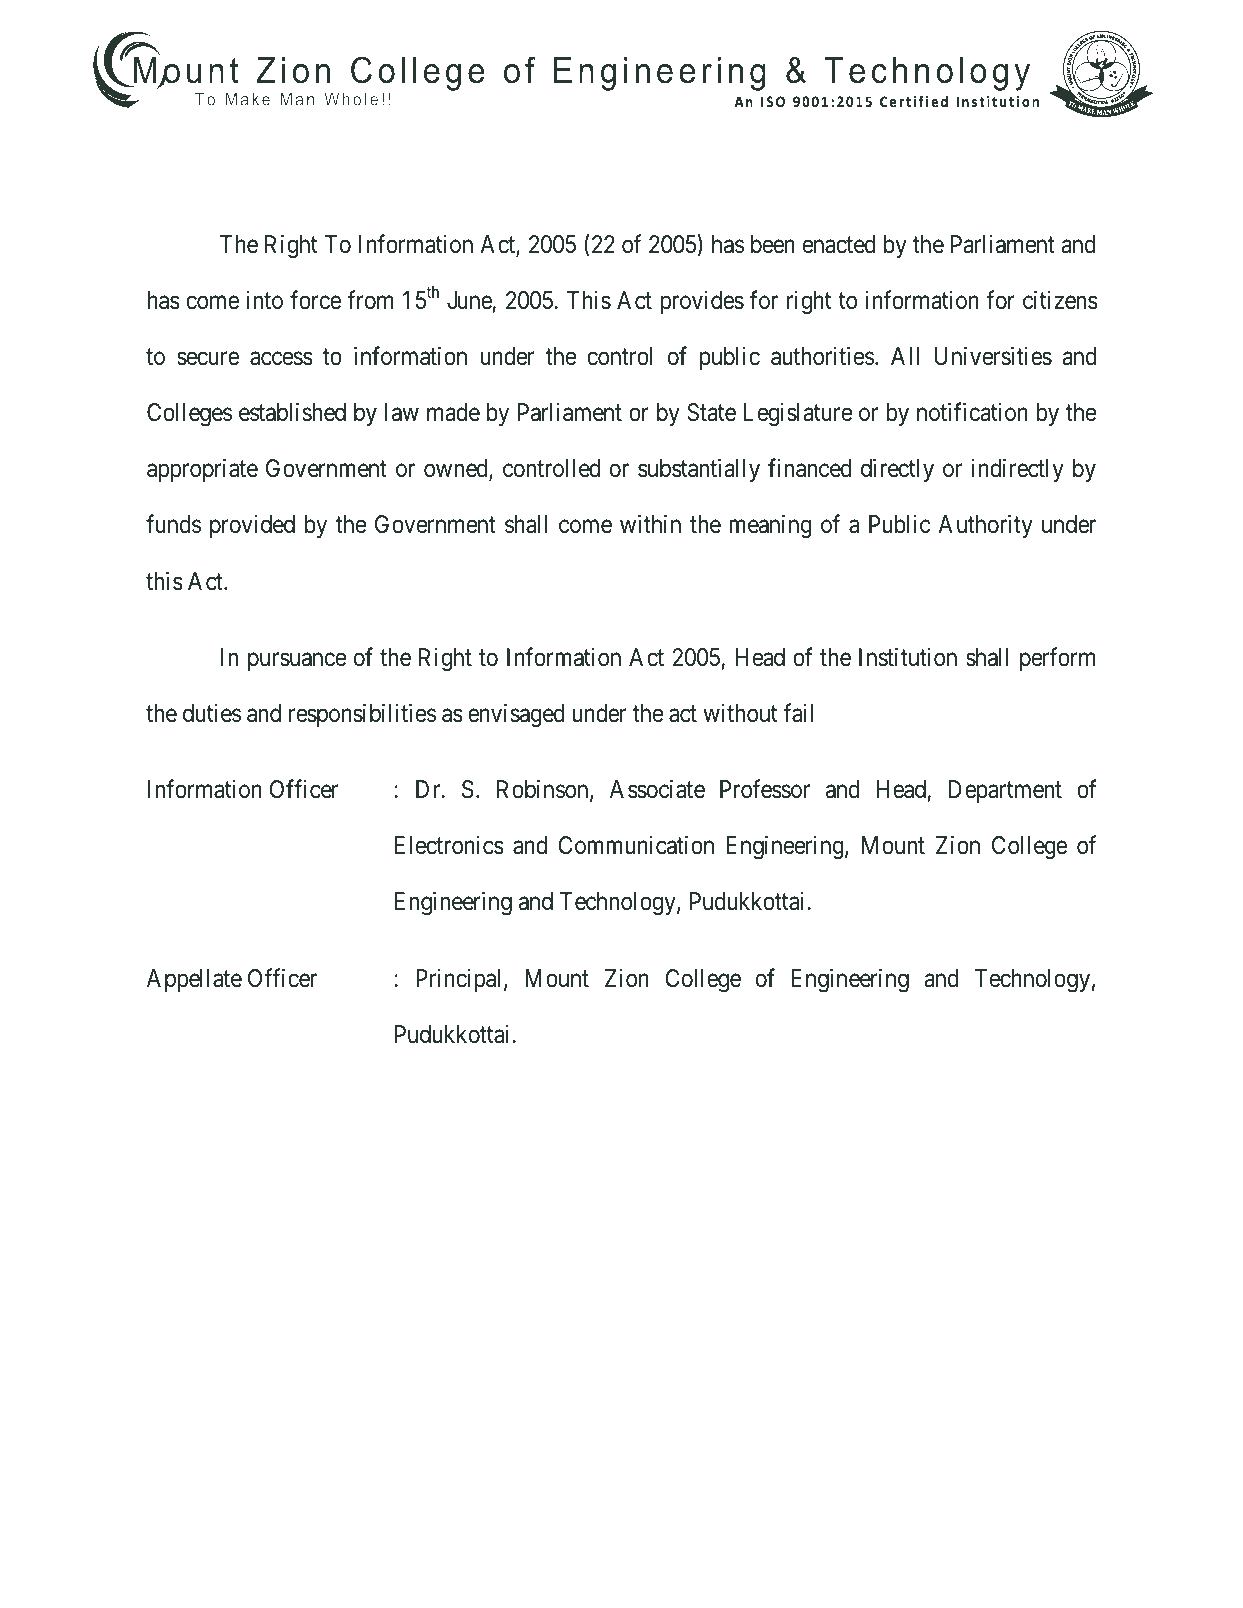  I want to click on enacted, so click(839, 244).
